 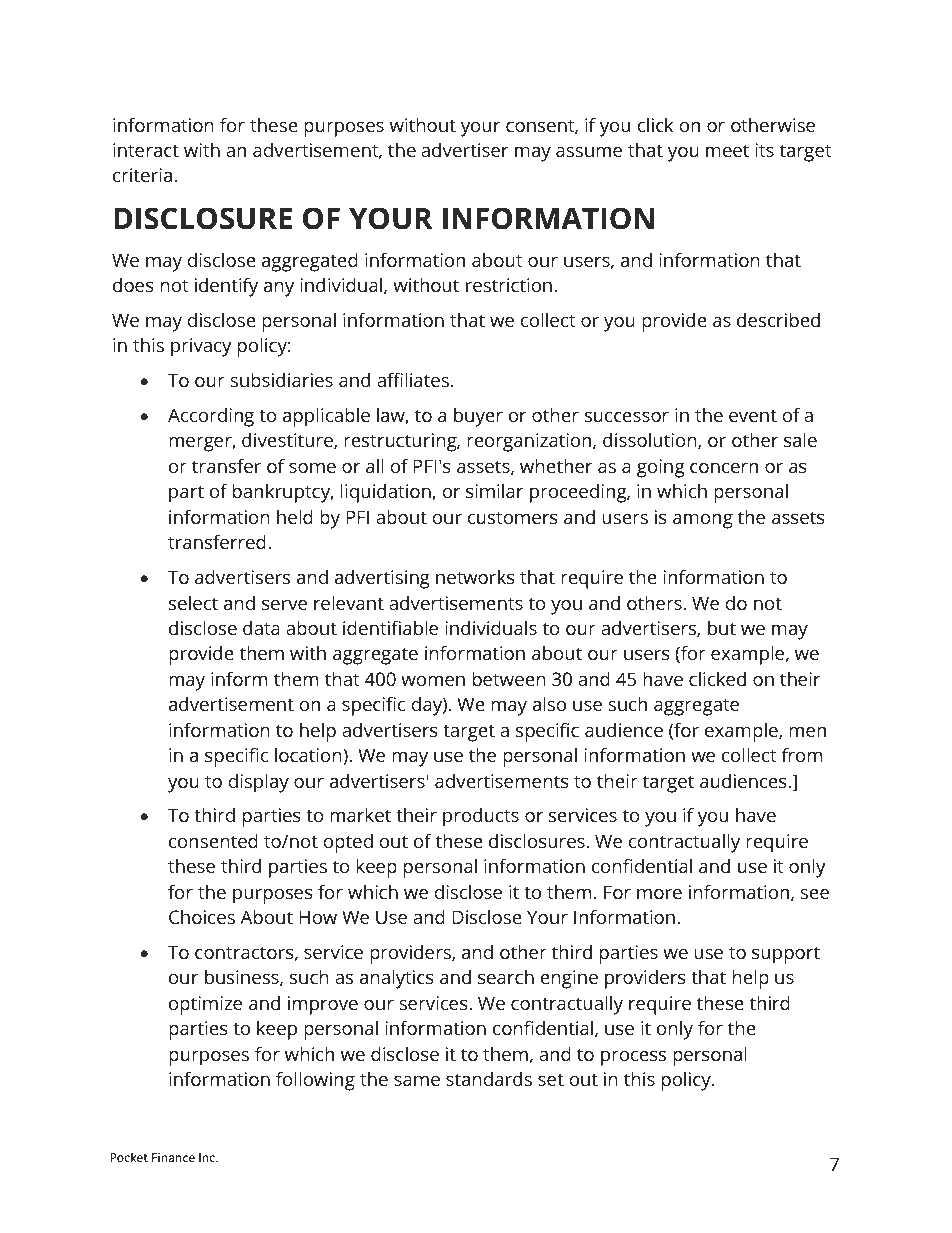 What do you see at coordinates (202, 917) in the screenshot?
I see `Choices` at bounding box center [202, 917].
